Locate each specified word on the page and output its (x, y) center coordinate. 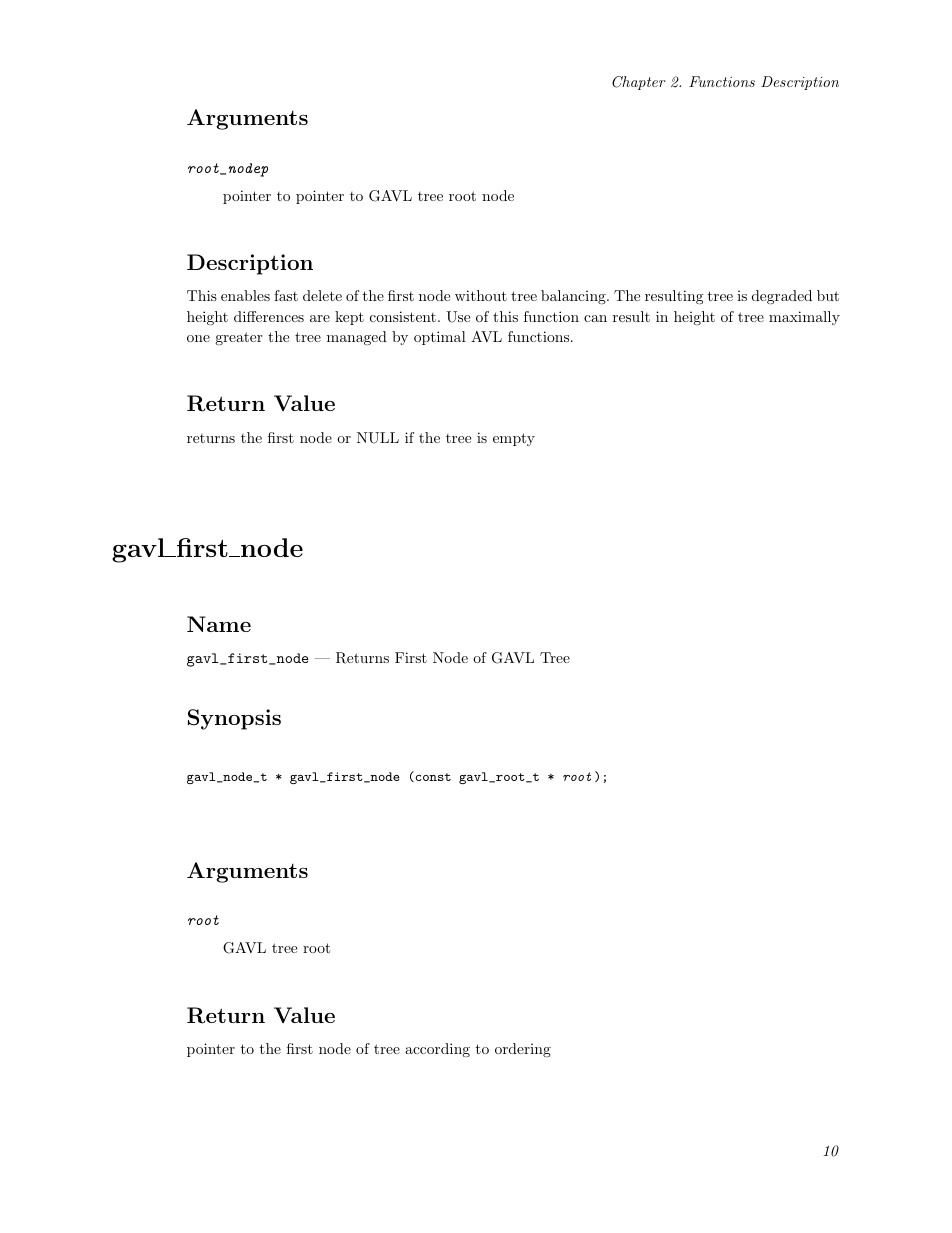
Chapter (639, 83)
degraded (782, 297)
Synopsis (234, 719)
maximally (804, 318)
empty (514, 439)
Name (219, 624)
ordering (523, 1050)
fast (286, 295)
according (437, 1050)
